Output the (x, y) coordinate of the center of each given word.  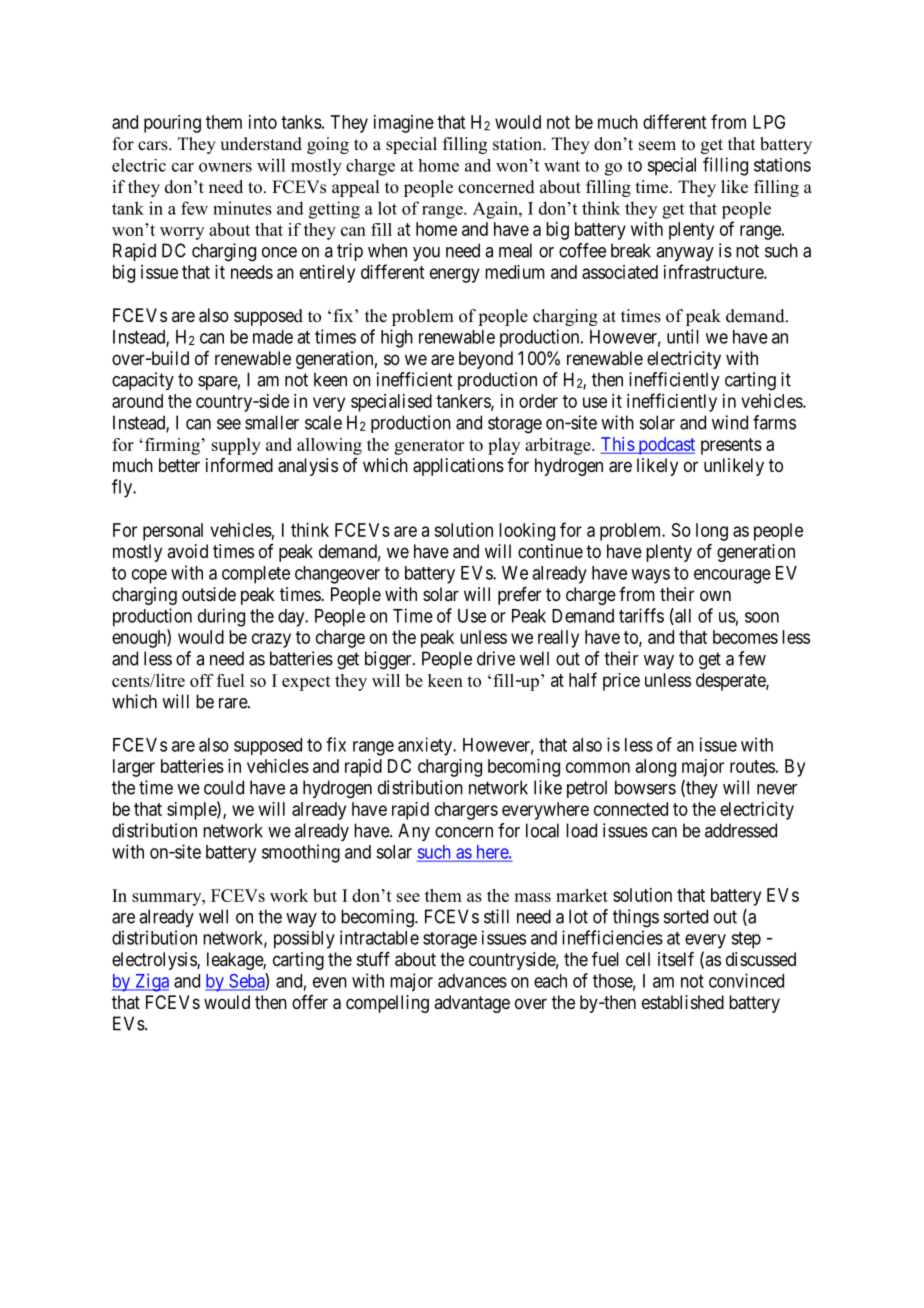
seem (657, 146)
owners (225, 167)
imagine (404, 124)
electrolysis (155, 961)
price (621, 682)
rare (234, 703)
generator (429, 447)
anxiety (426, 746)
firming (172, 446)
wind (730, 422)
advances (472, 981)
